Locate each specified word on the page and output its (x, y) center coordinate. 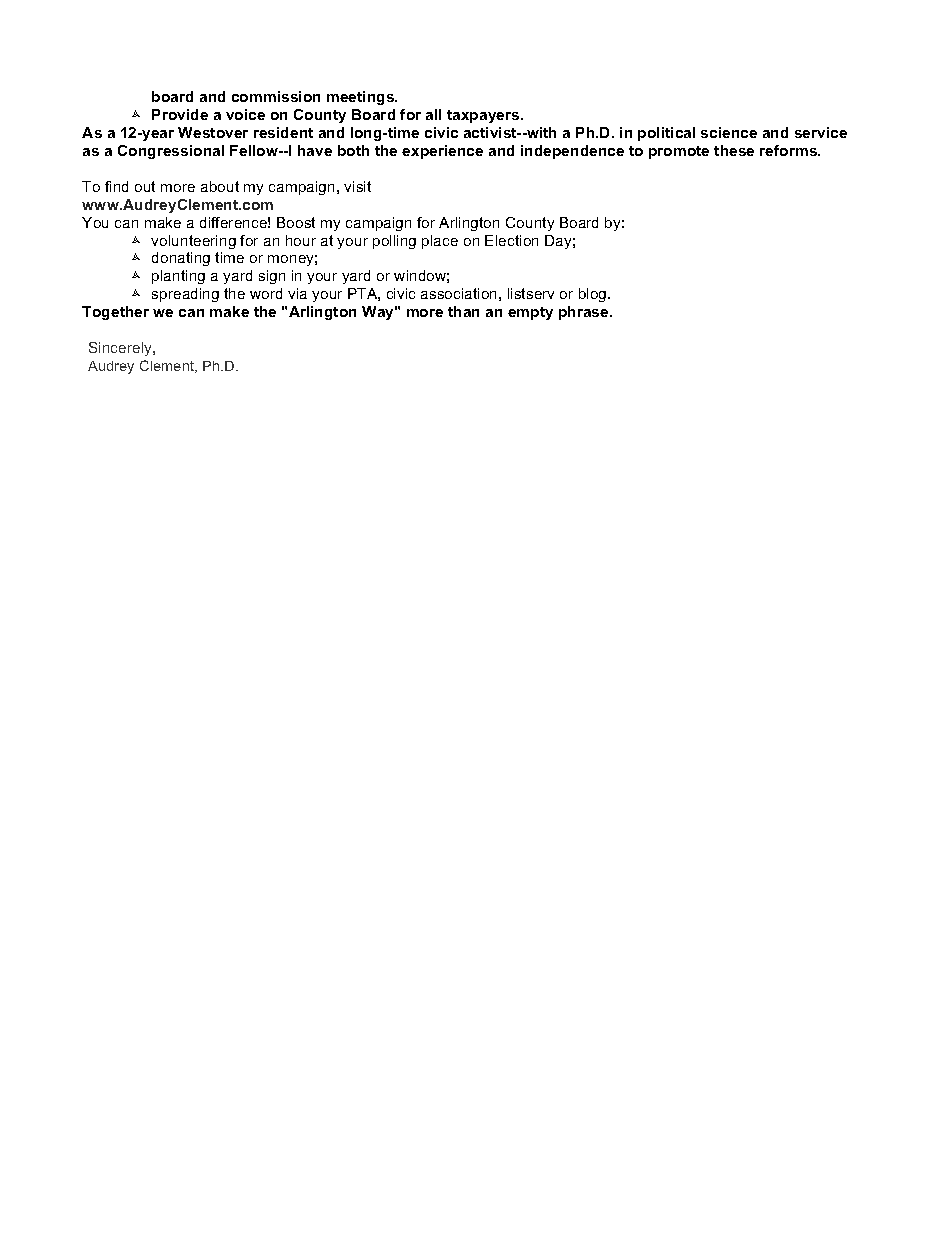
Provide (180, 114)
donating (181, 259)
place (440, 242)
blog (594, 295)
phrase (585, 313)
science (729, 132)
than (463, 311)
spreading (185, 295)
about (220, 186)
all (433, 114)
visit (357, 186)
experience (442, 152)
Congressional (171, 152)
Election (511, 240)
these (734, 150)
